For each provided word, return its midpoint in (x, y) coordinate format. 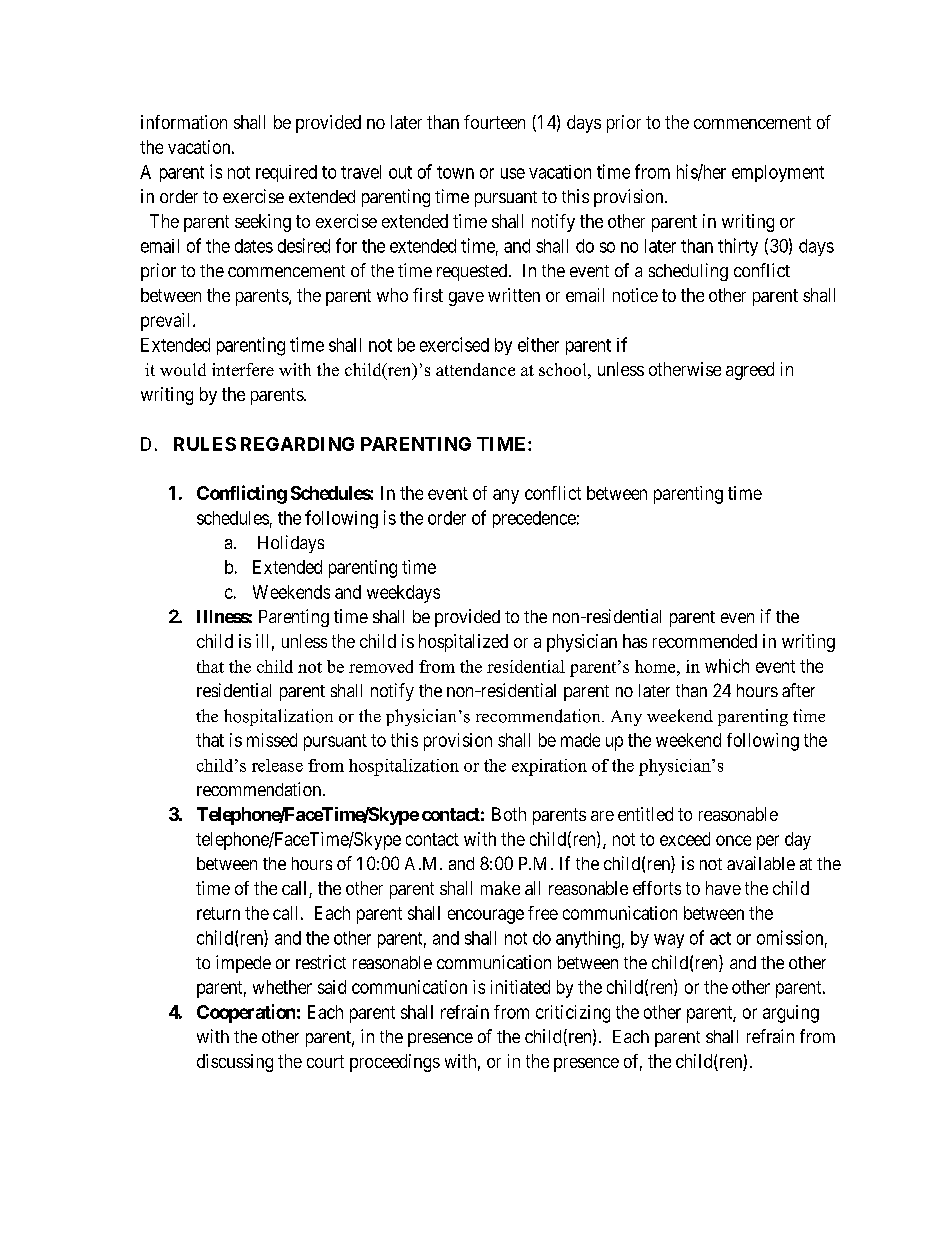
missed (272, 740)
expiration (549, 767)
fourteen (494, 122)
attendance (475, 369)
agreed (750, 371)
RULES (205, 444)
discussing (235, 1063)
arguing (791, 1014)
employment (778, 173)
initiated (520, 987)
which (727, 666)
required (286, 173)
